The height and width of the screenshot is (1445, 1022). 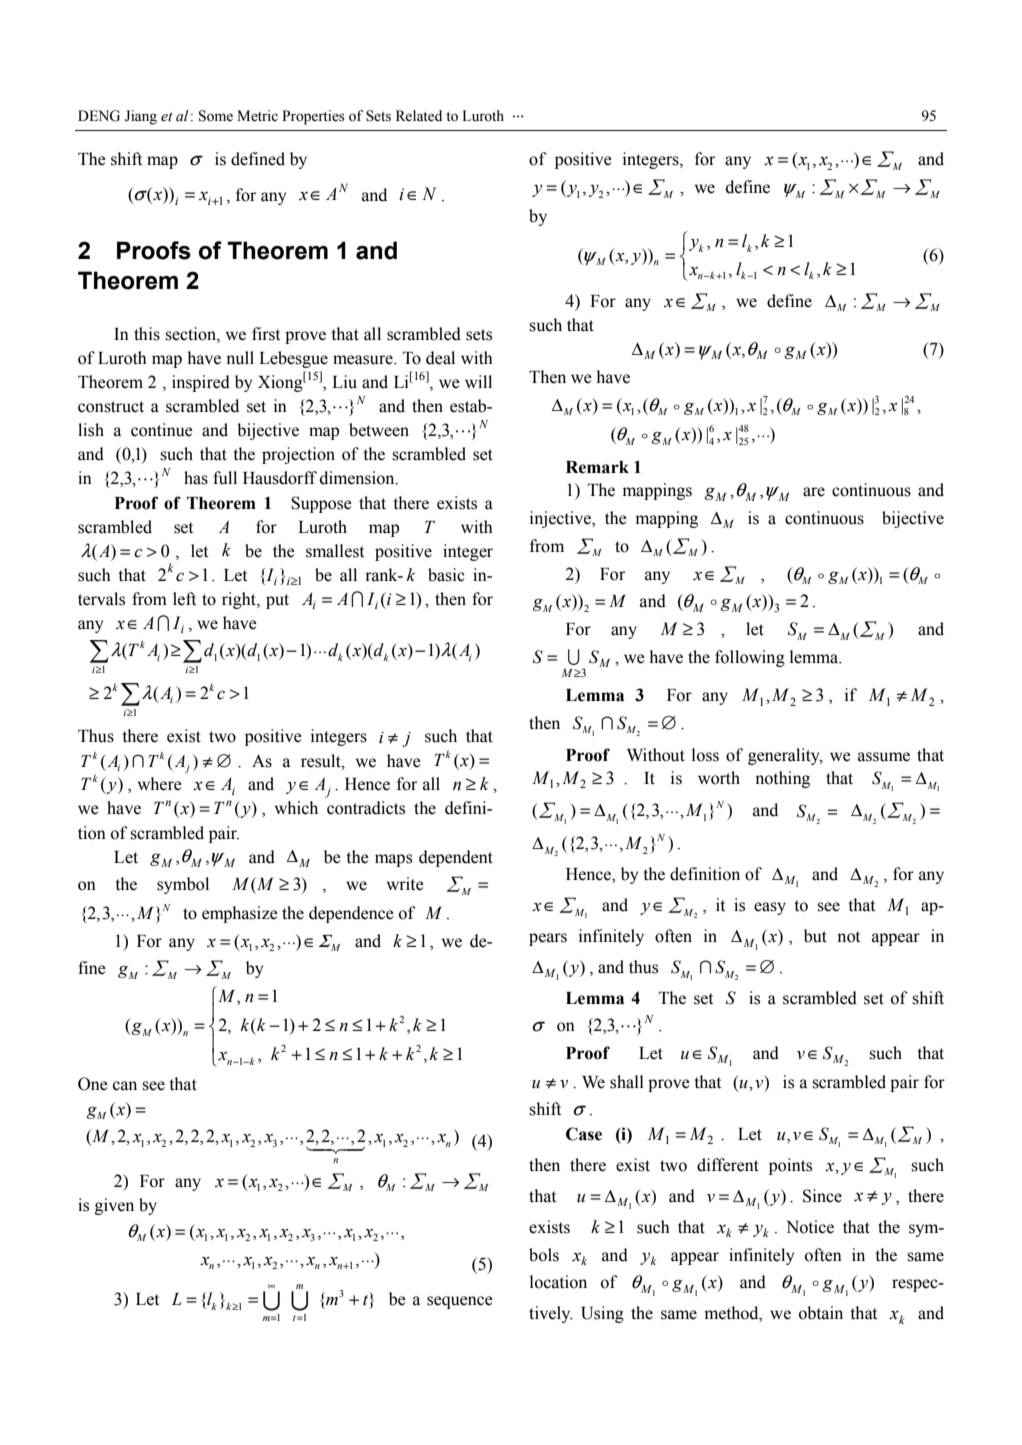 What do you see at coordinates (216, 116) in the screenshot?
I see `Some` at bounding box center [216, 116].
